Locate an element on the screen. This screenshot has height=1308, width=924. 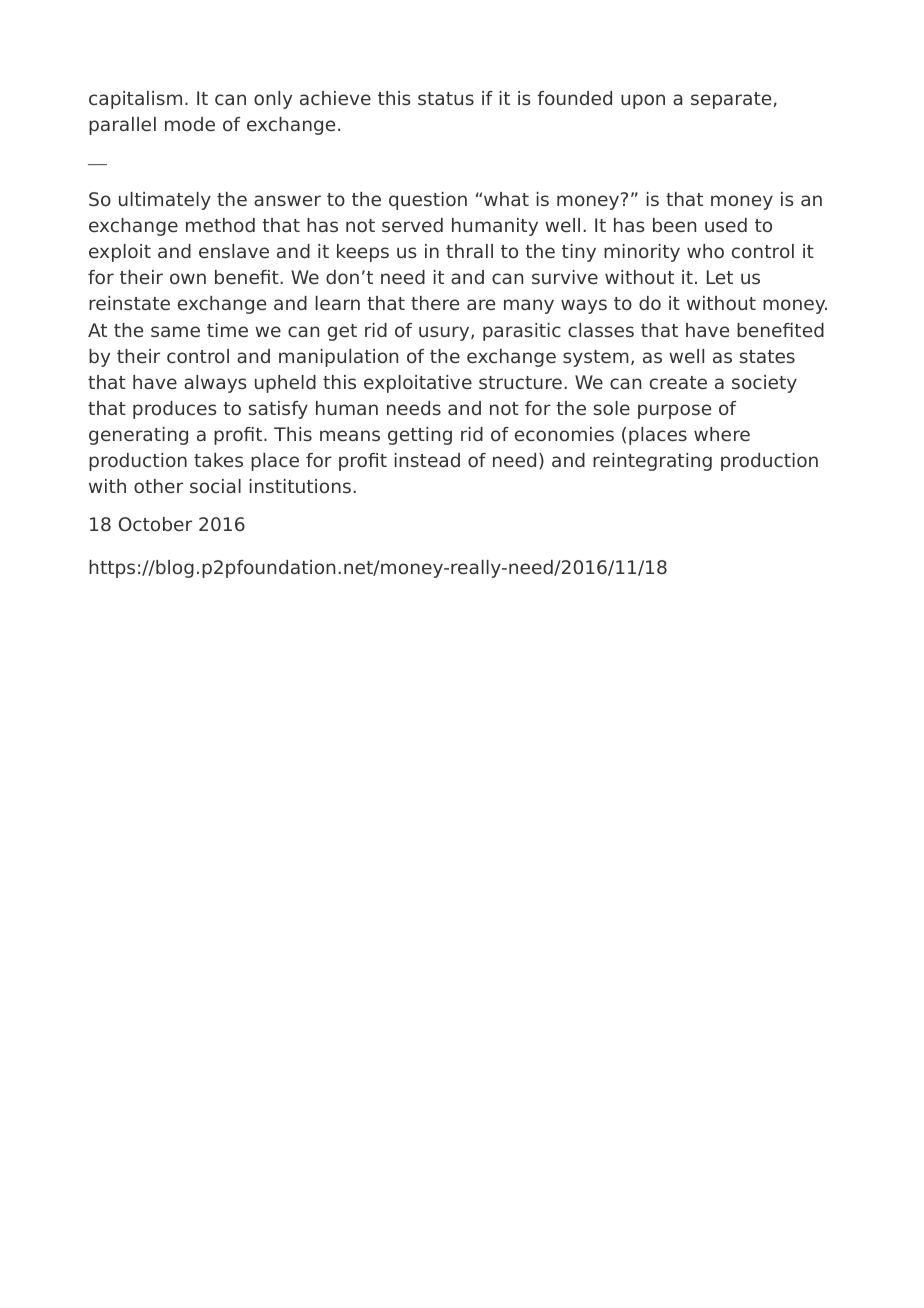
purpose is located at coordinates (674, 411).
